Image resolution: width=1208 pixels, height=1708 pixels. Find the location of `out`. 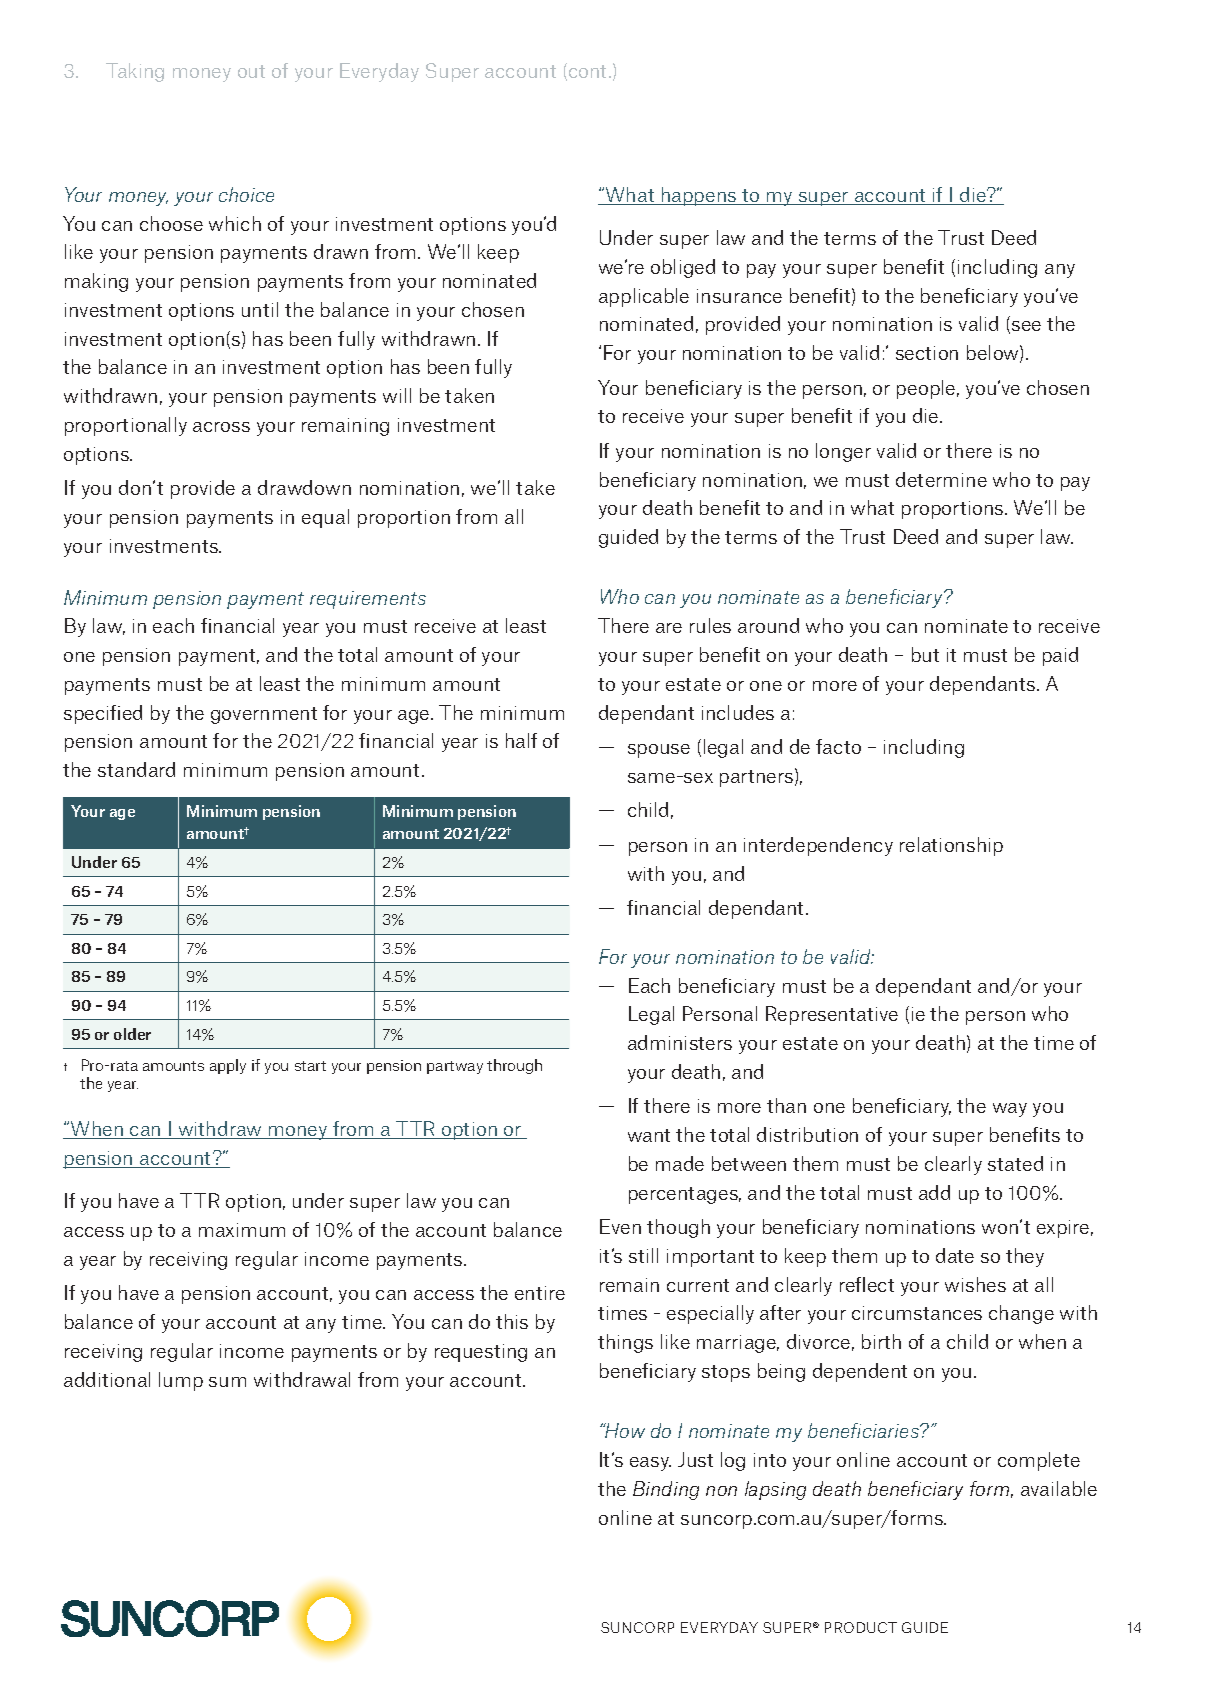

out is located at coordinates (251, 71).
